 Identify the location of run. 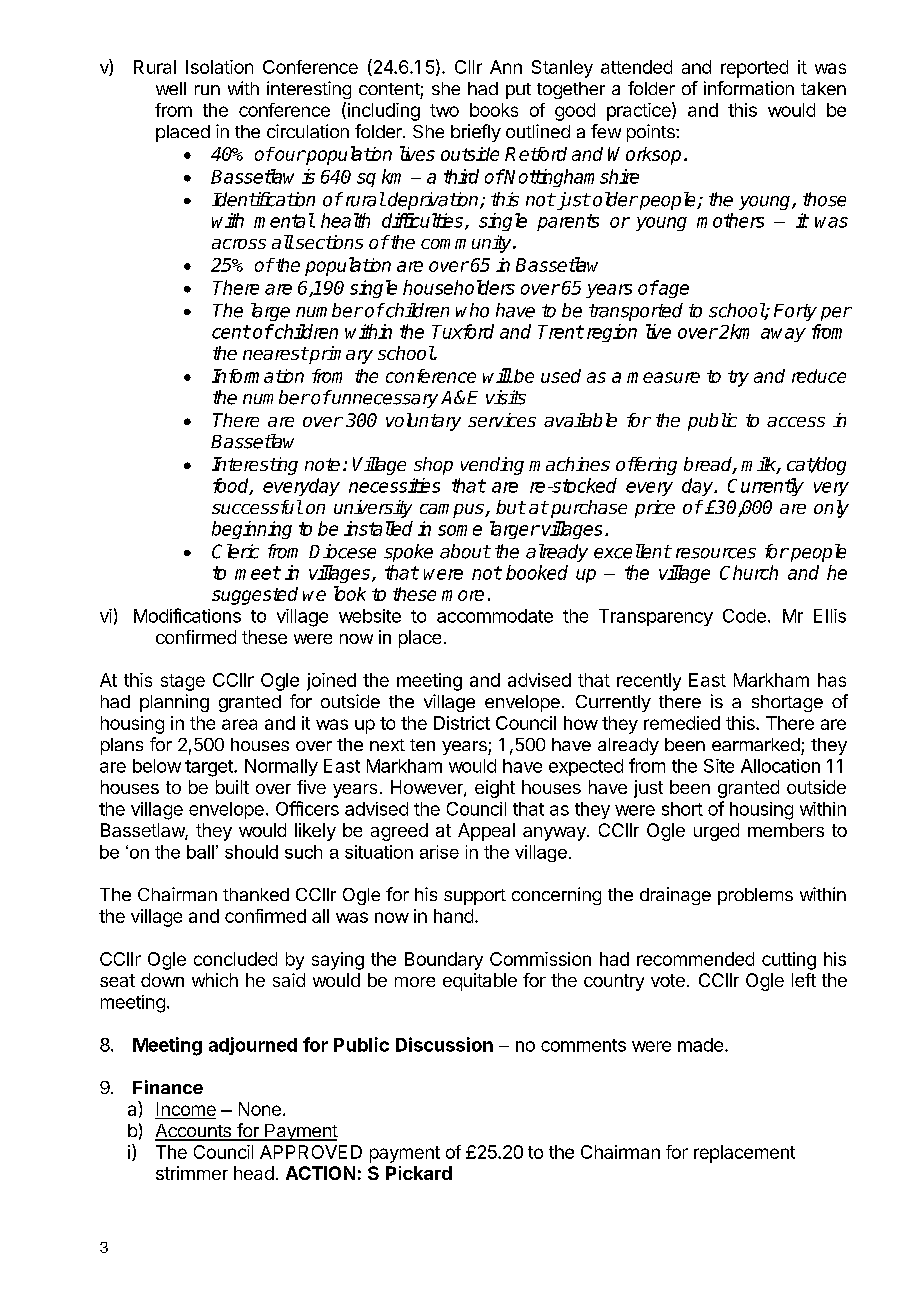
(207, 90).
